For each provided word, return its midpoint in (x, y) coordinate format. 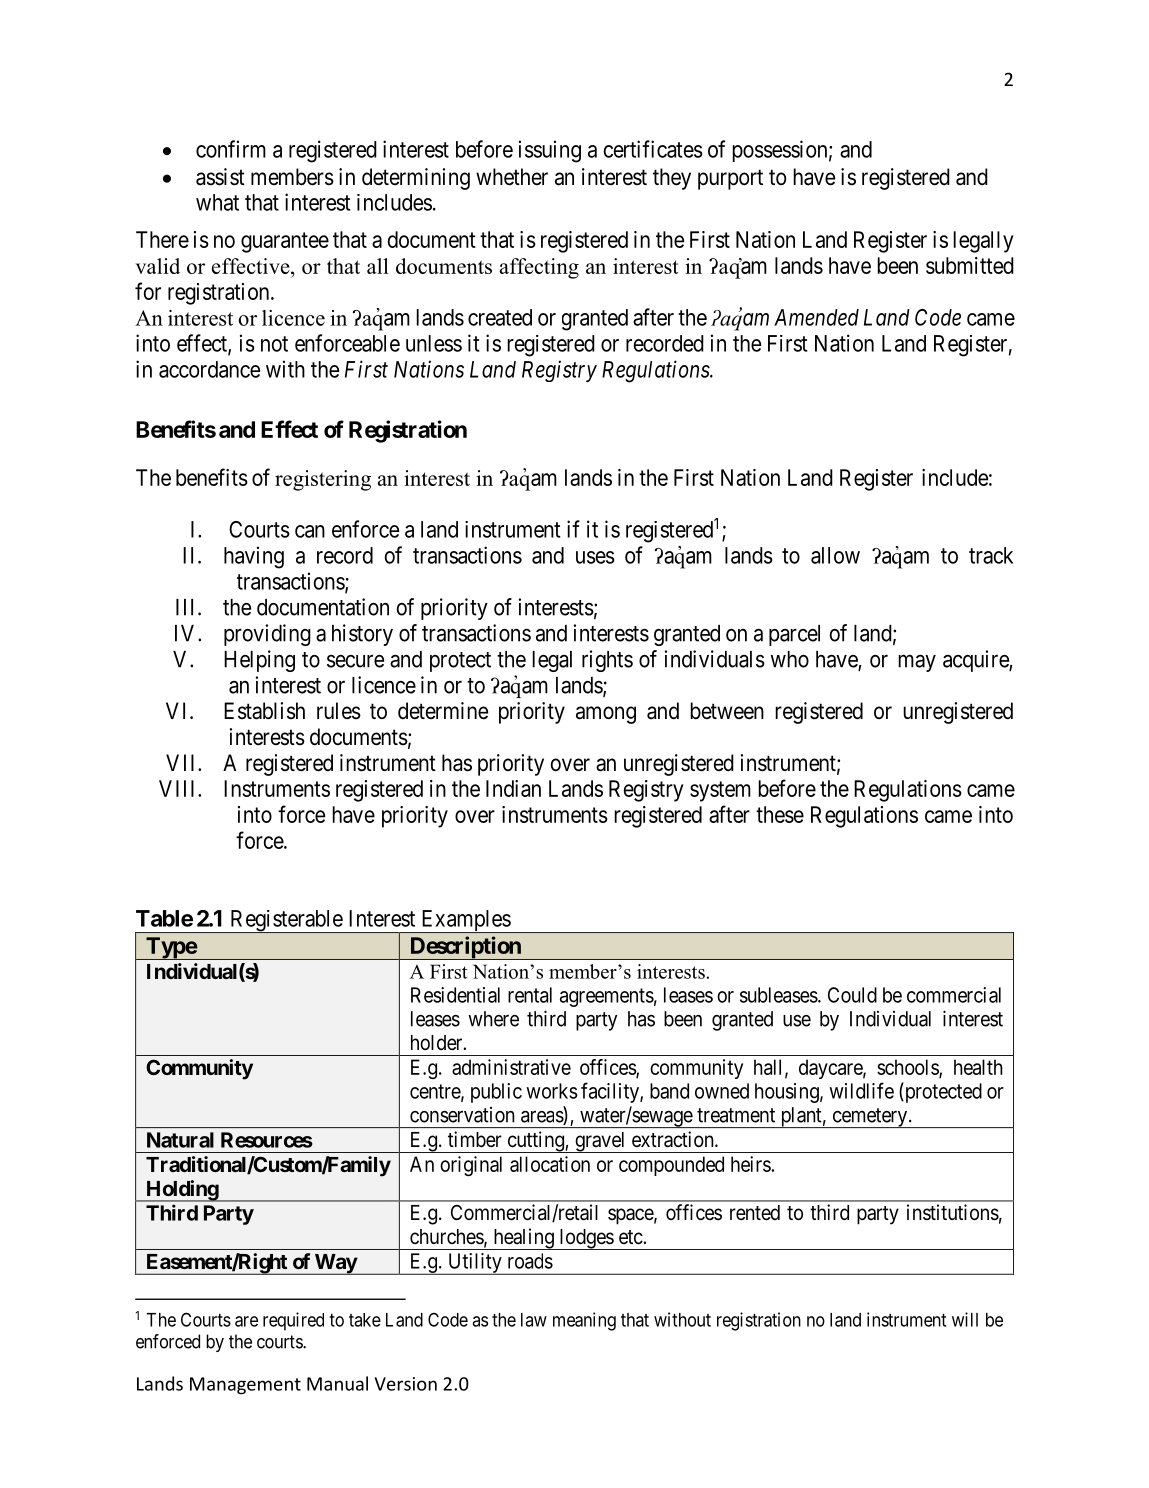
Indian (513, 788)
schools (908, 1068)
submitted (970, 265)
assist (220, 177)
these (780, 814)
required (293, 1321)
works (552, 1091)
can (310, 531)
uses (595, 557)
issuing (550, 151)
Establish (264, 711)
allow (835, 555)
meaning (584, 1321)
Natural (180, 1140)
